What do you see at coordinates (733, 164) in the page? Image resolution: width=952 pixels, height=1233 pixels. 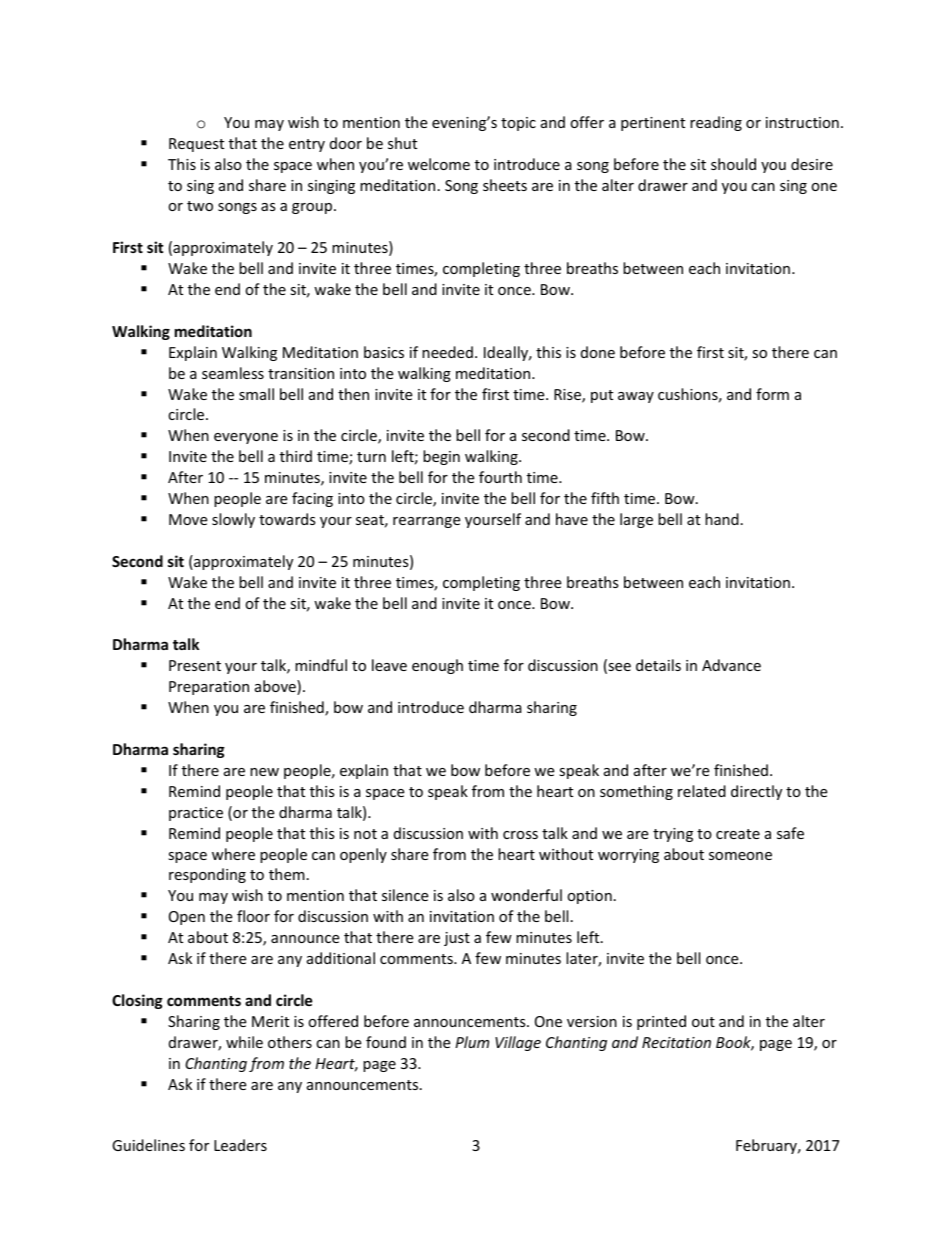 I see `should` at bounding box center [733, 164].
